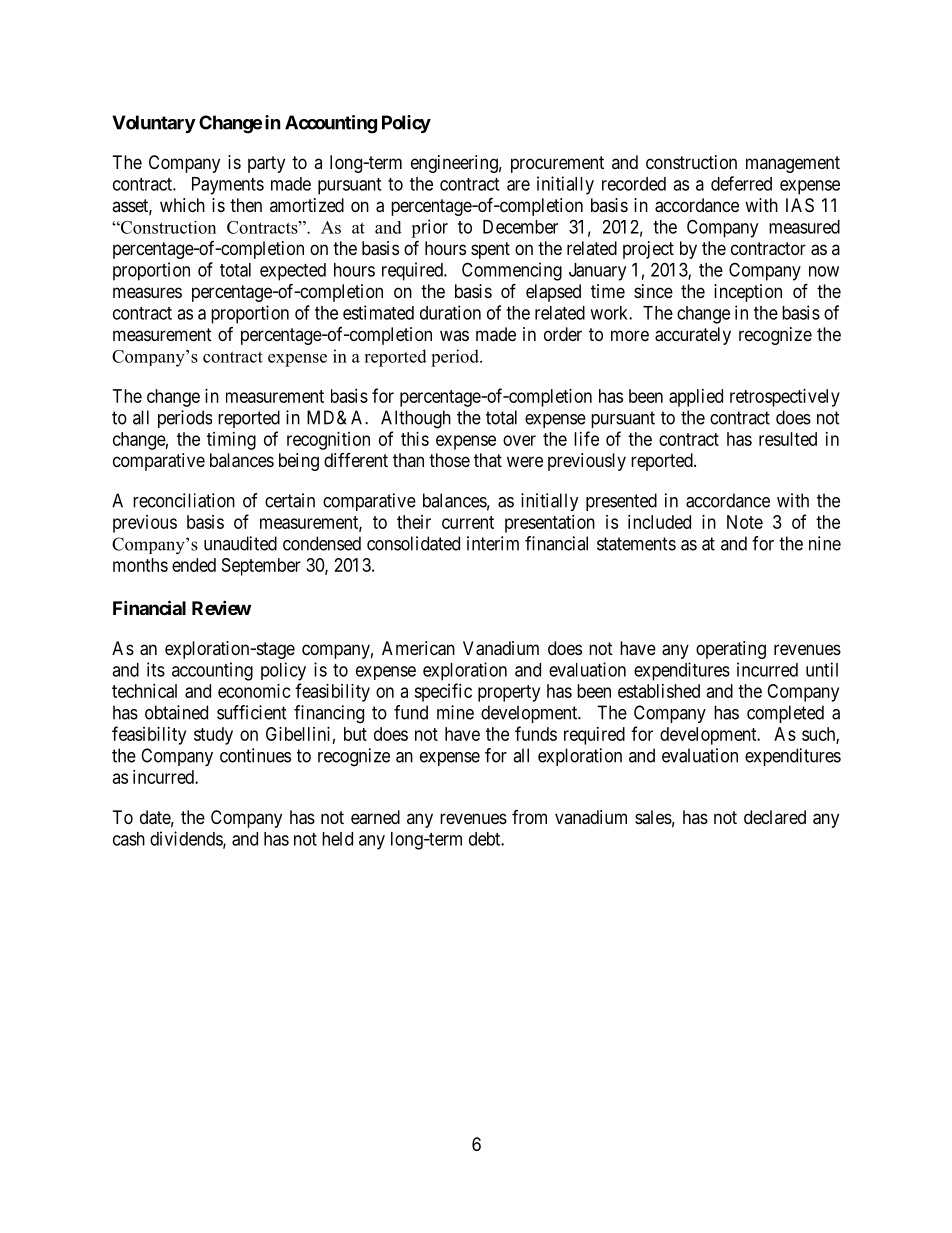 This screenshot has height=1233, width=952. What do you see at coordinates (266, 164) in the screenshot?
I see `party` at bounding box center [266, 164].
